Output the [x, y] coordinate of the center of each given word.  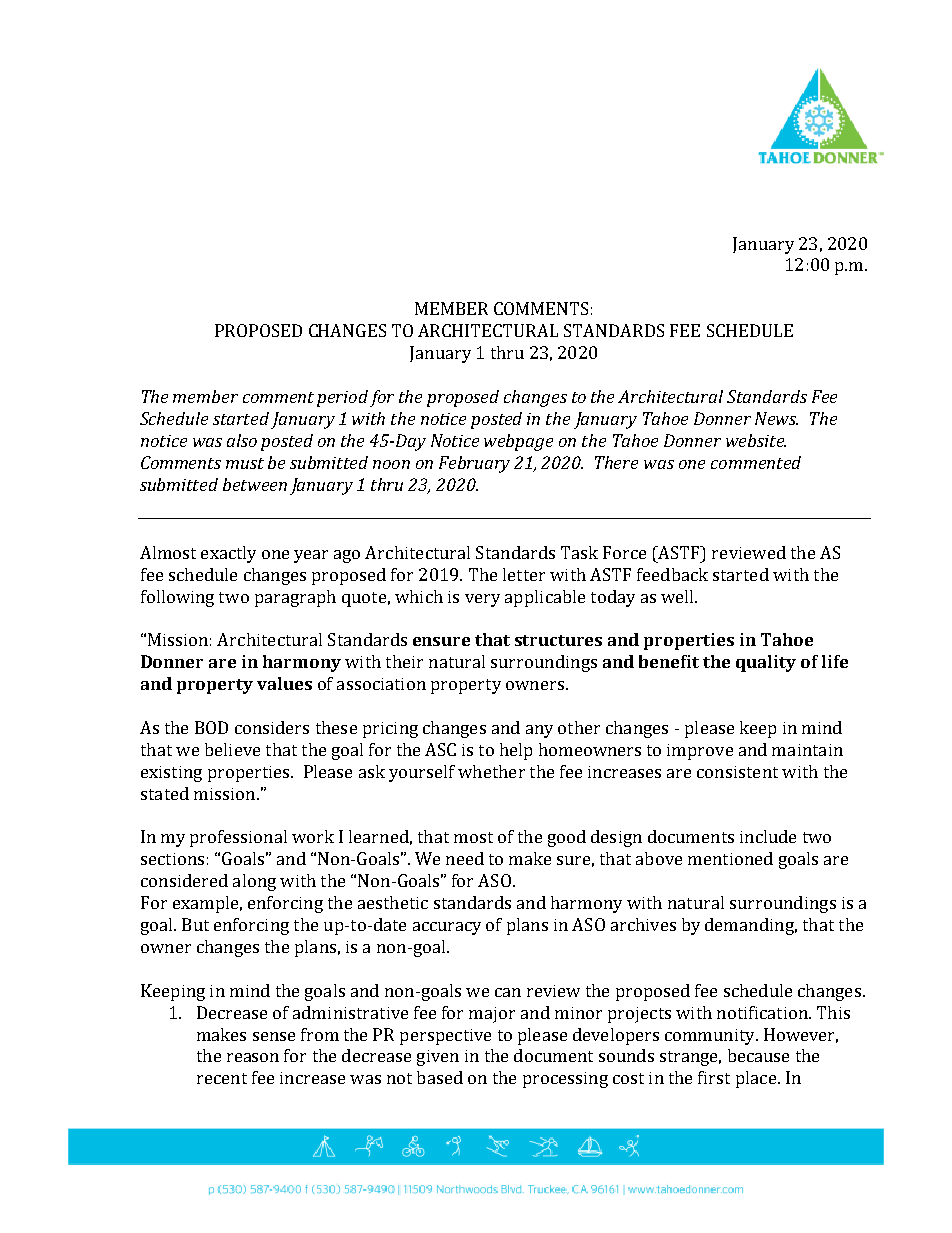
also [242, 440]
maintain [807, 750]
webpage [518, 442]
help [516, 751]
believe [232, 749]
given [438, 1058]
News [776, 418]
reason [253, 1057]
